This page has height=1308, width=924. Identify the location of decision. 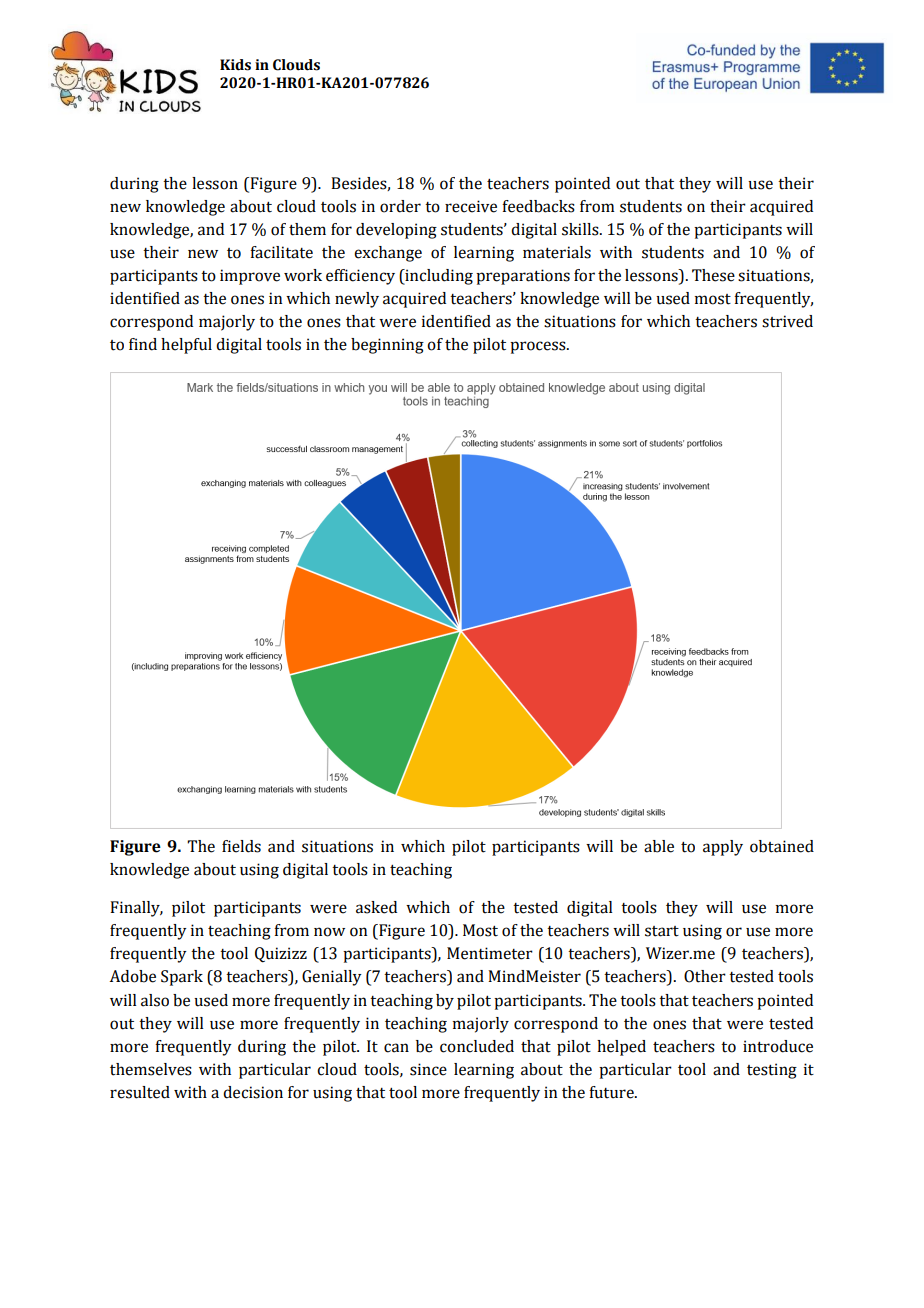
(253, 1092).
